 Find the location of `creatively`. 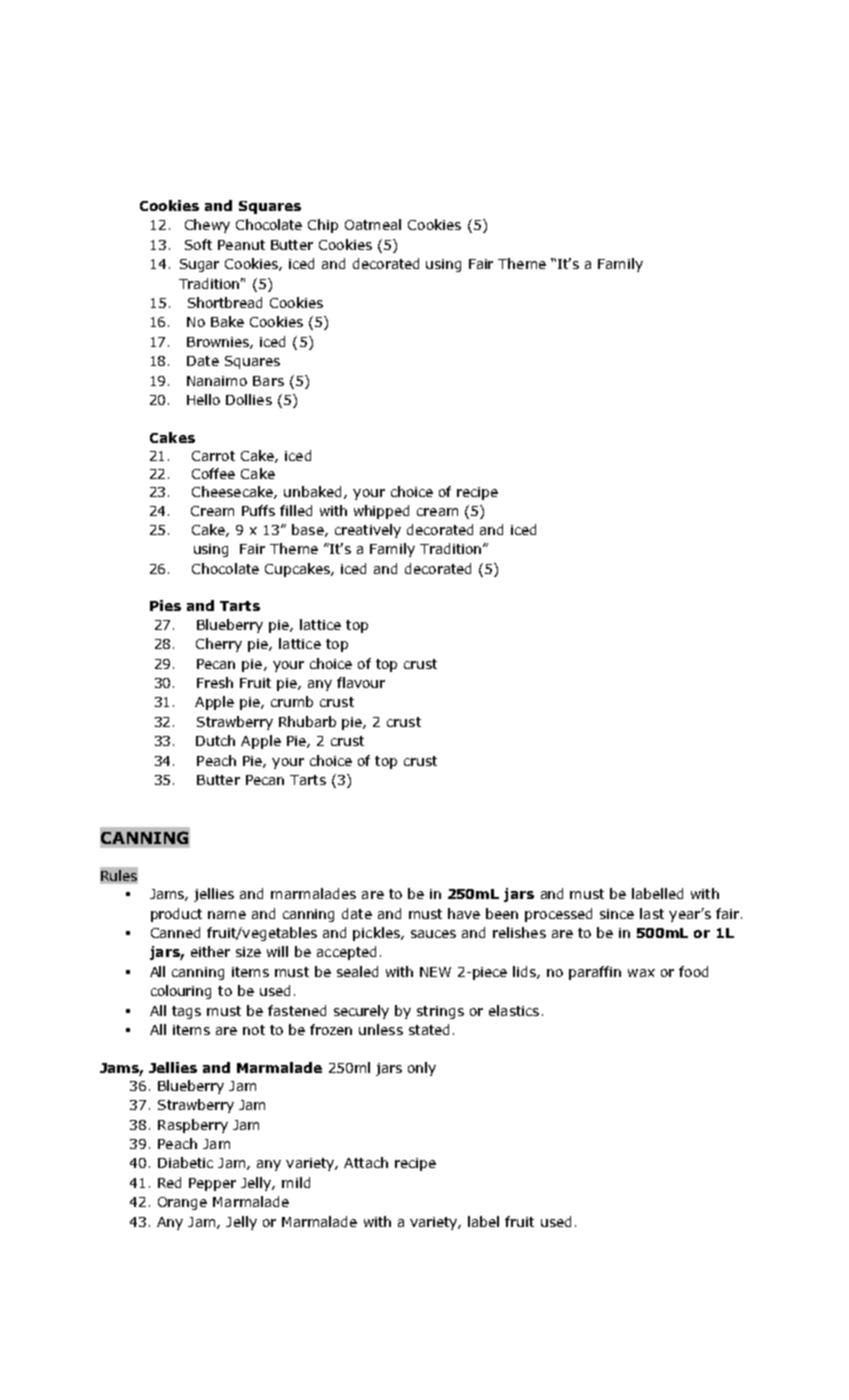

creatively is located at coordinates (368, 531).
